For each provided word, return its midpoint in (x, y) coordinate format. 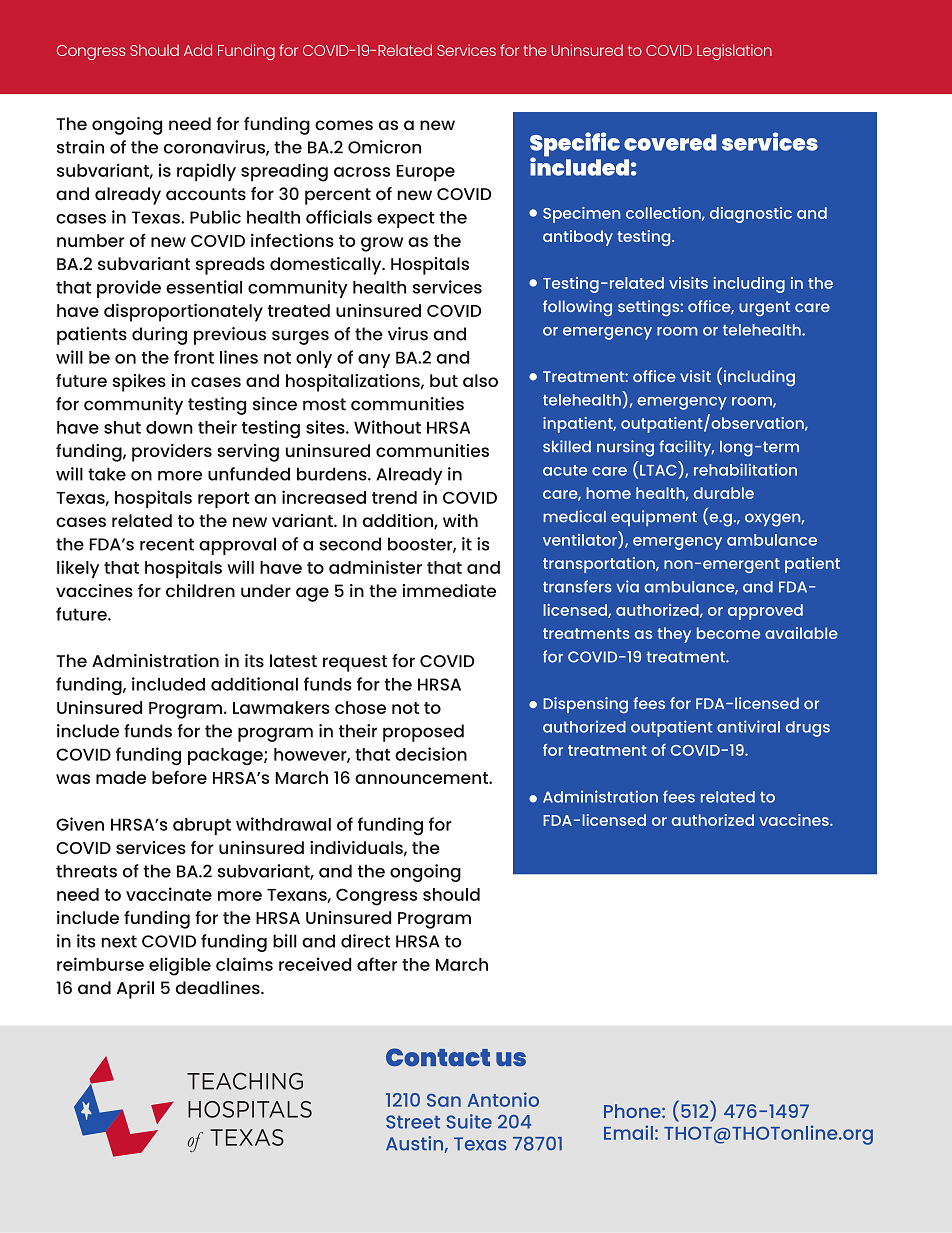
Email (628, 1132)
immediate (449, 591)
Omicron (384, 147)
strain (80, 147)
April (135, 990)
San (444, 1100)
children (200, 591)
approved (765, 612)
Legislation (734, 52)
